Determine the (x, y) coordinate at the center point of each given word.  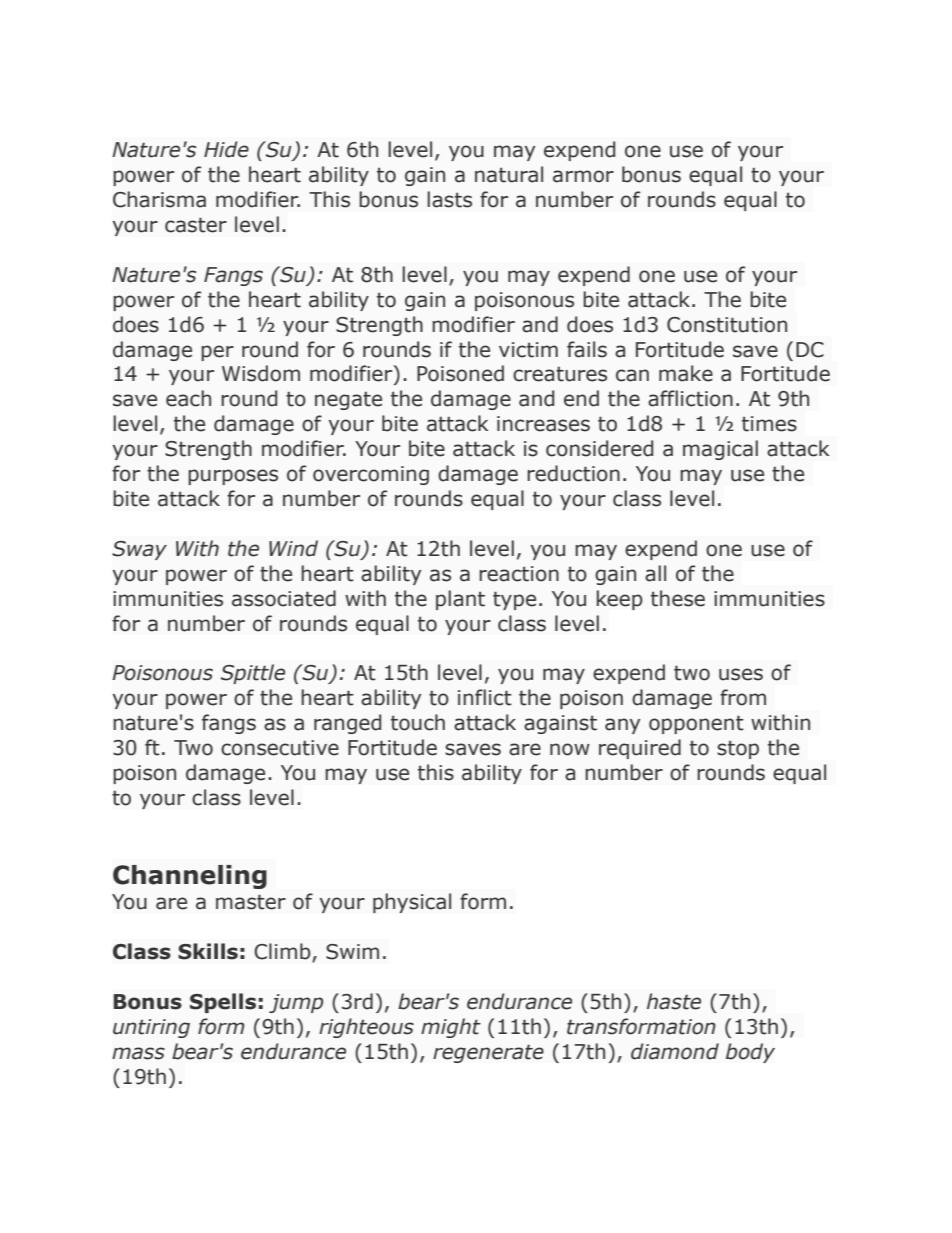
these (678, 598)
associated (284, 598)
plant (460, 600)
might (451, 1028)
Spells (223, 1003)
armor (583, 176)
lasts (449, 199)
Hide (226, 149)
